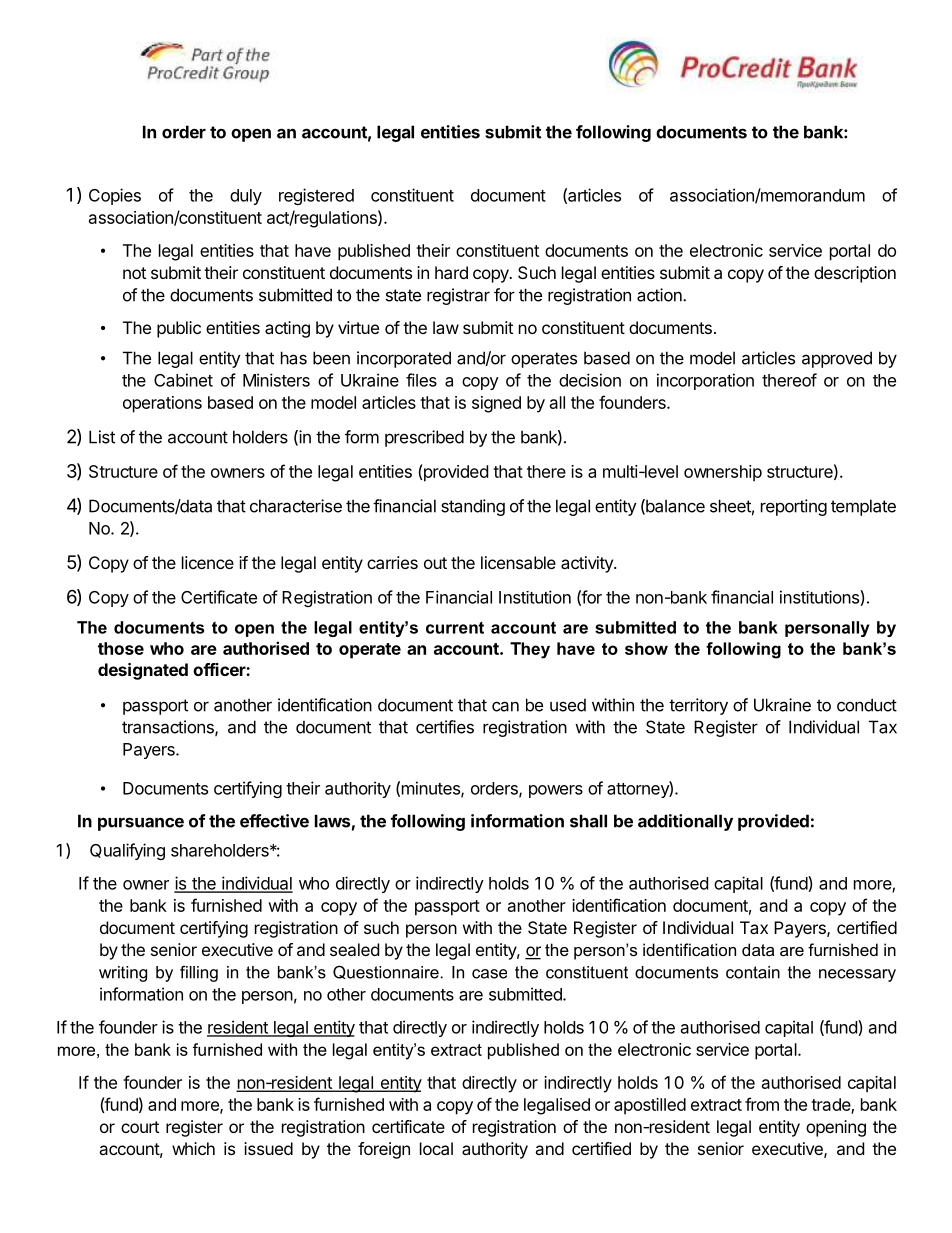 The height and width of the image is (1233, 952). I want to click on from, so click(762, 1104).
